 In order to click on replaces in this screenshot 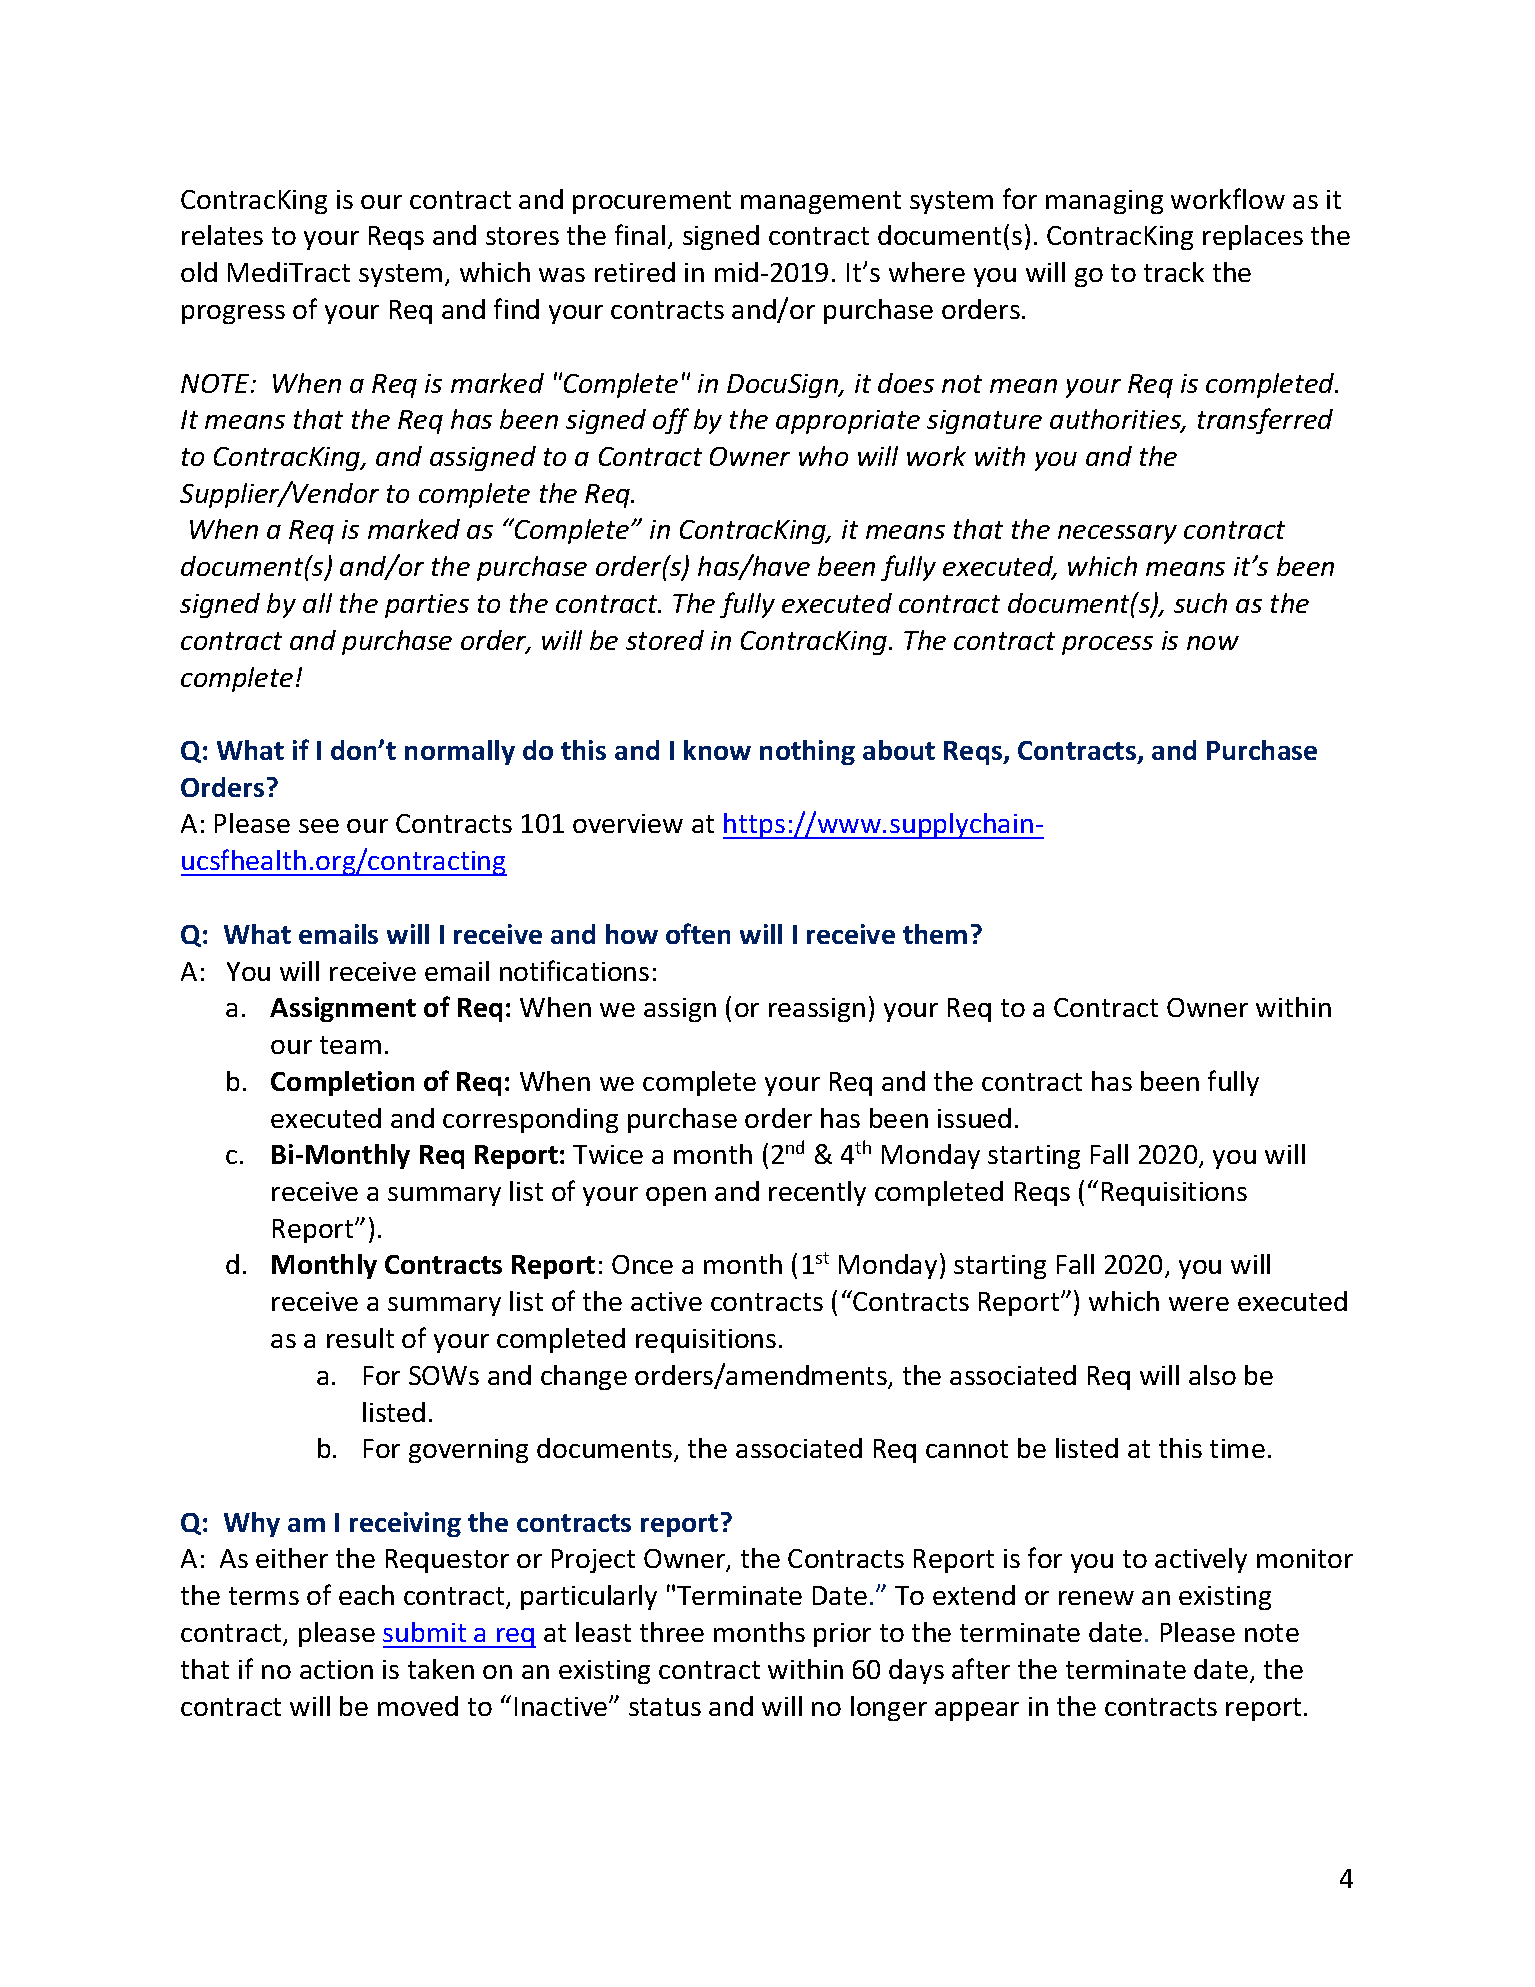, I will do `click(1253, 237)`.
